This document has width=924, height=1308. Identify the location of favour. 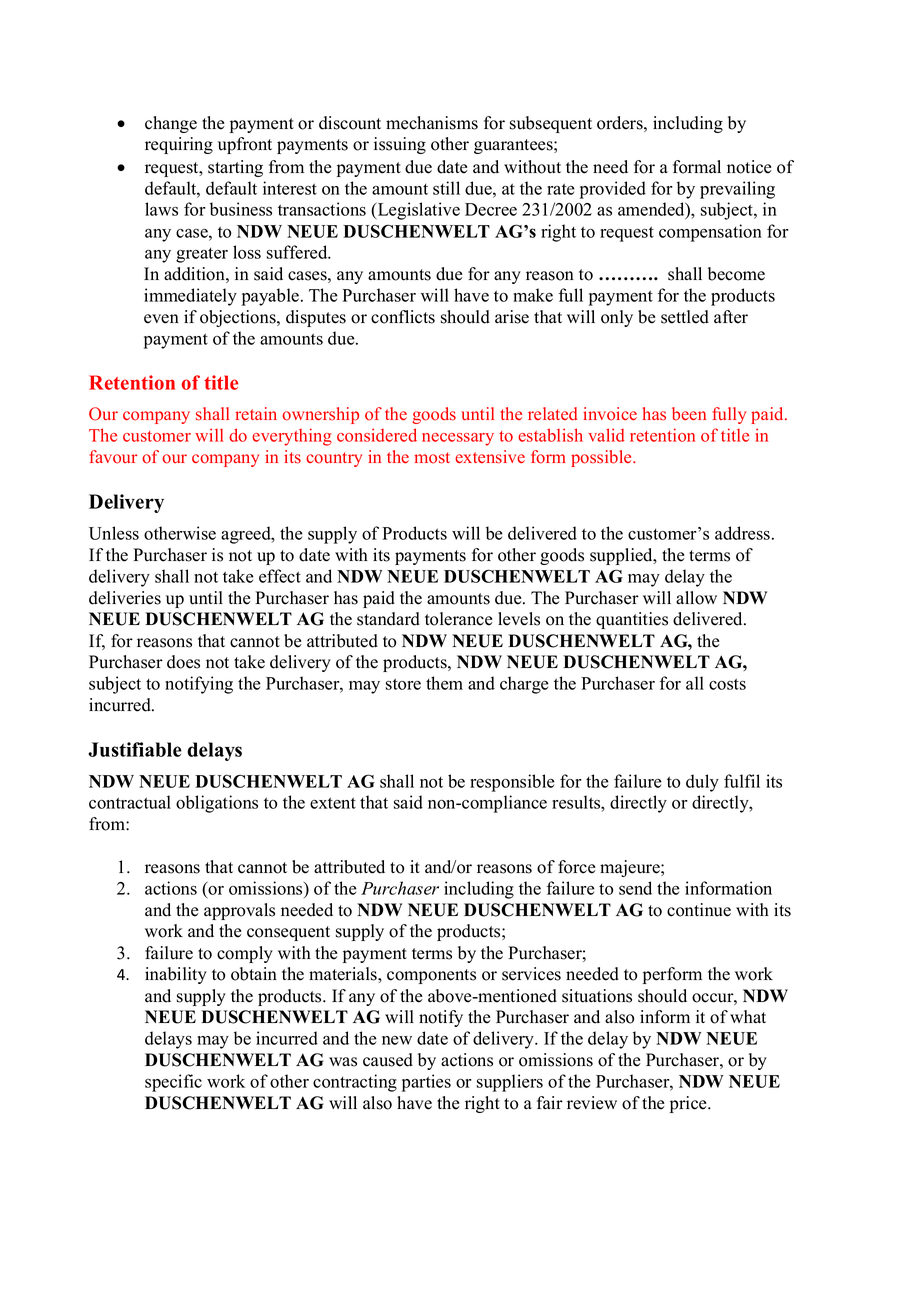
(113, 457).
